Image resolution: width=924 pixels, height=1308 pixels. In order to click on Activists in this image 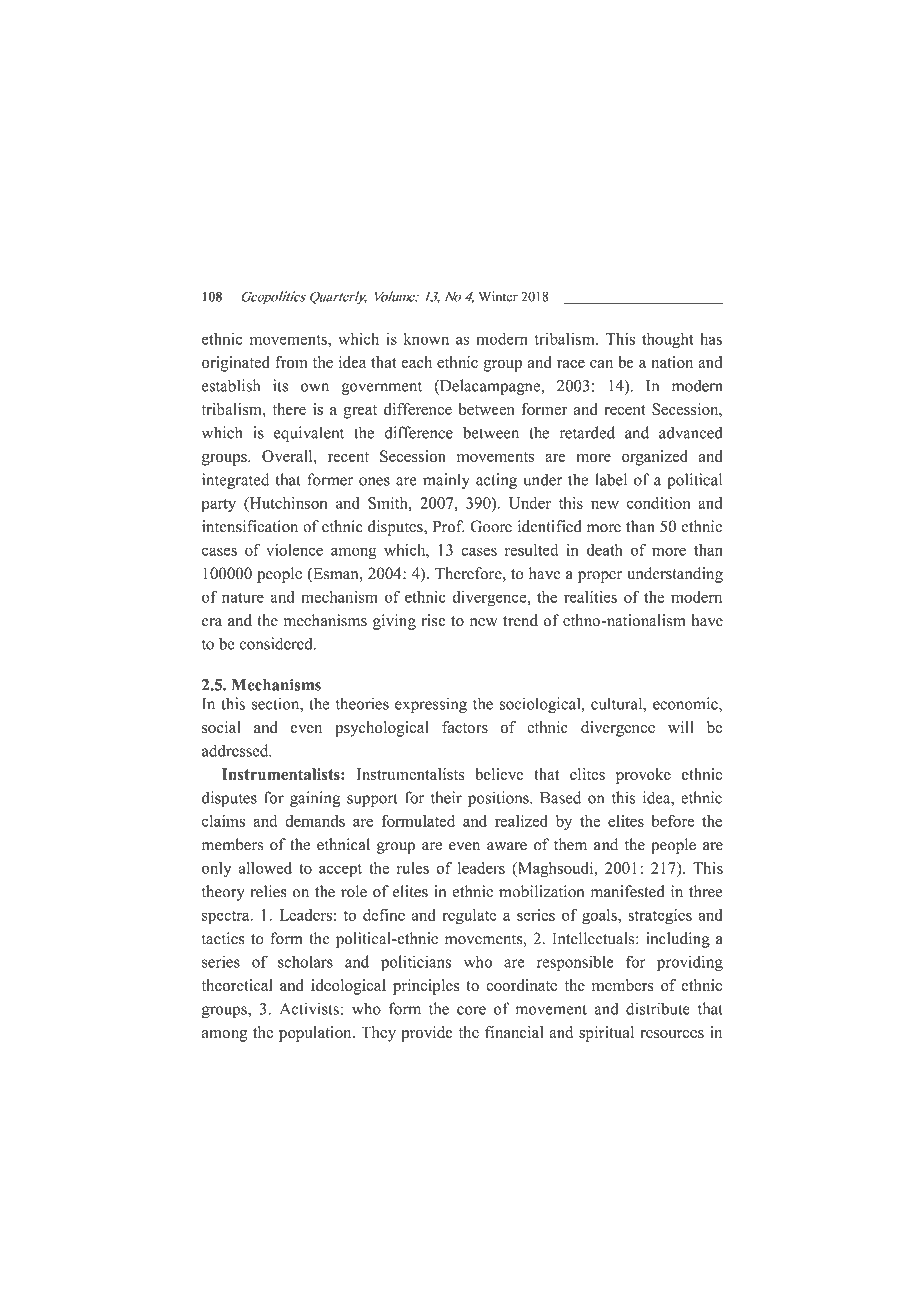, I will do `click(309, 1008)`.
